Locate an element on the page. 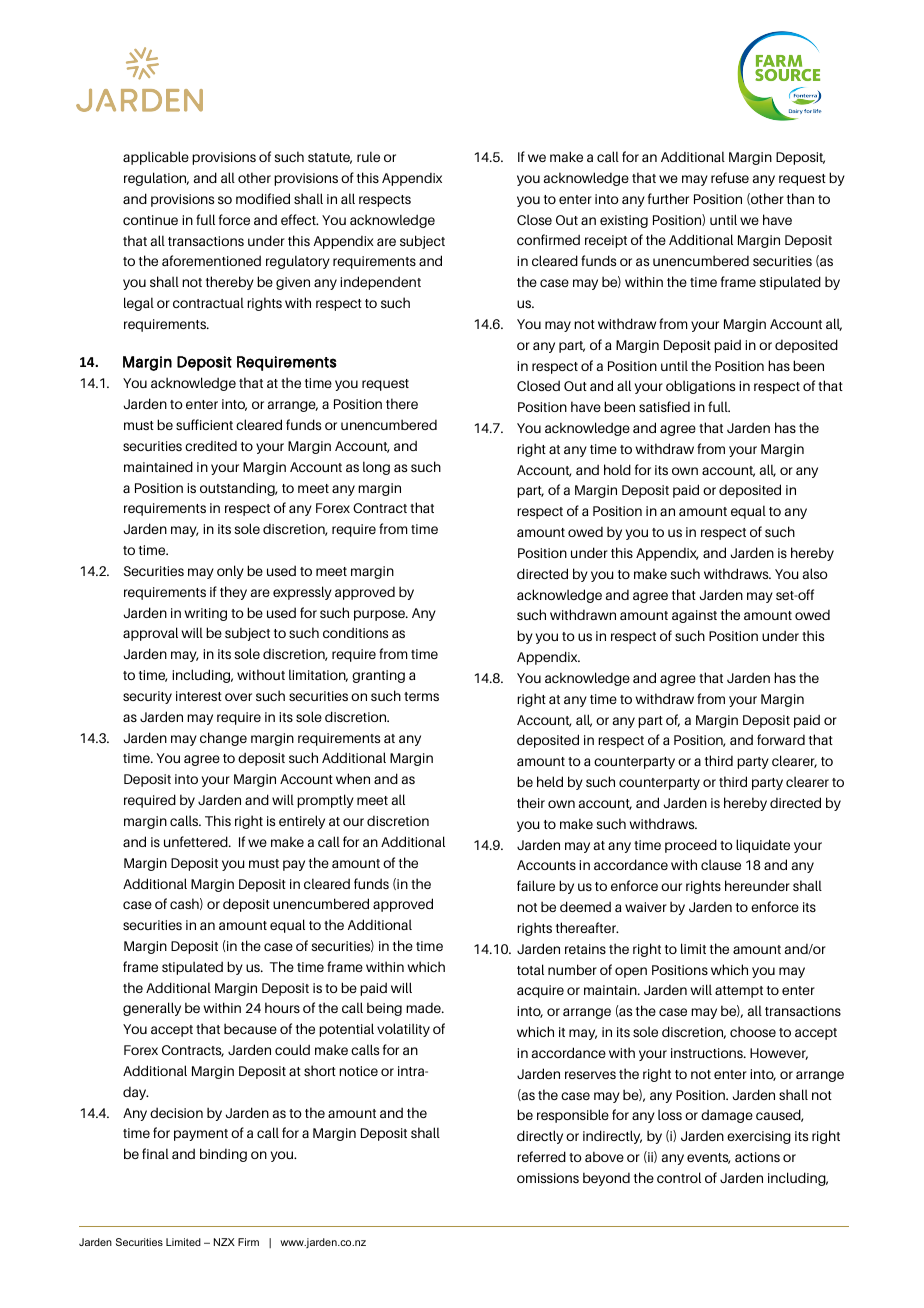 This page has height=1308, width=924. modified is located at coordinates (263, 198).
